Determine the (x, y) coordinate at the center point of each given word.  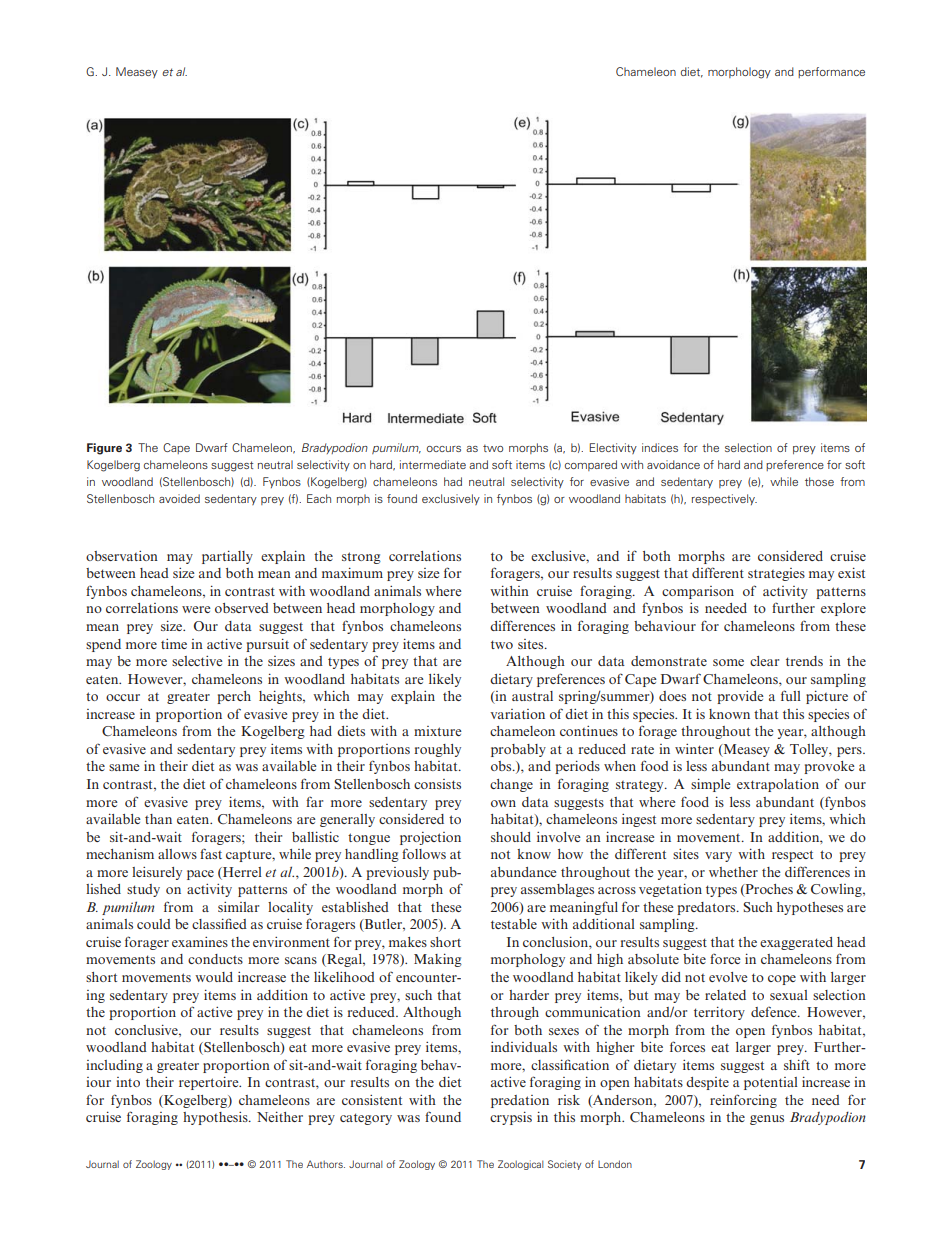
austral (532, 696)
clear (764, 661)
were (196, 609)
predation (520, 1101)
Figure (104, 449)
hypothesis (216, 1118)
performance (831, 72)
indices (660, 447)
